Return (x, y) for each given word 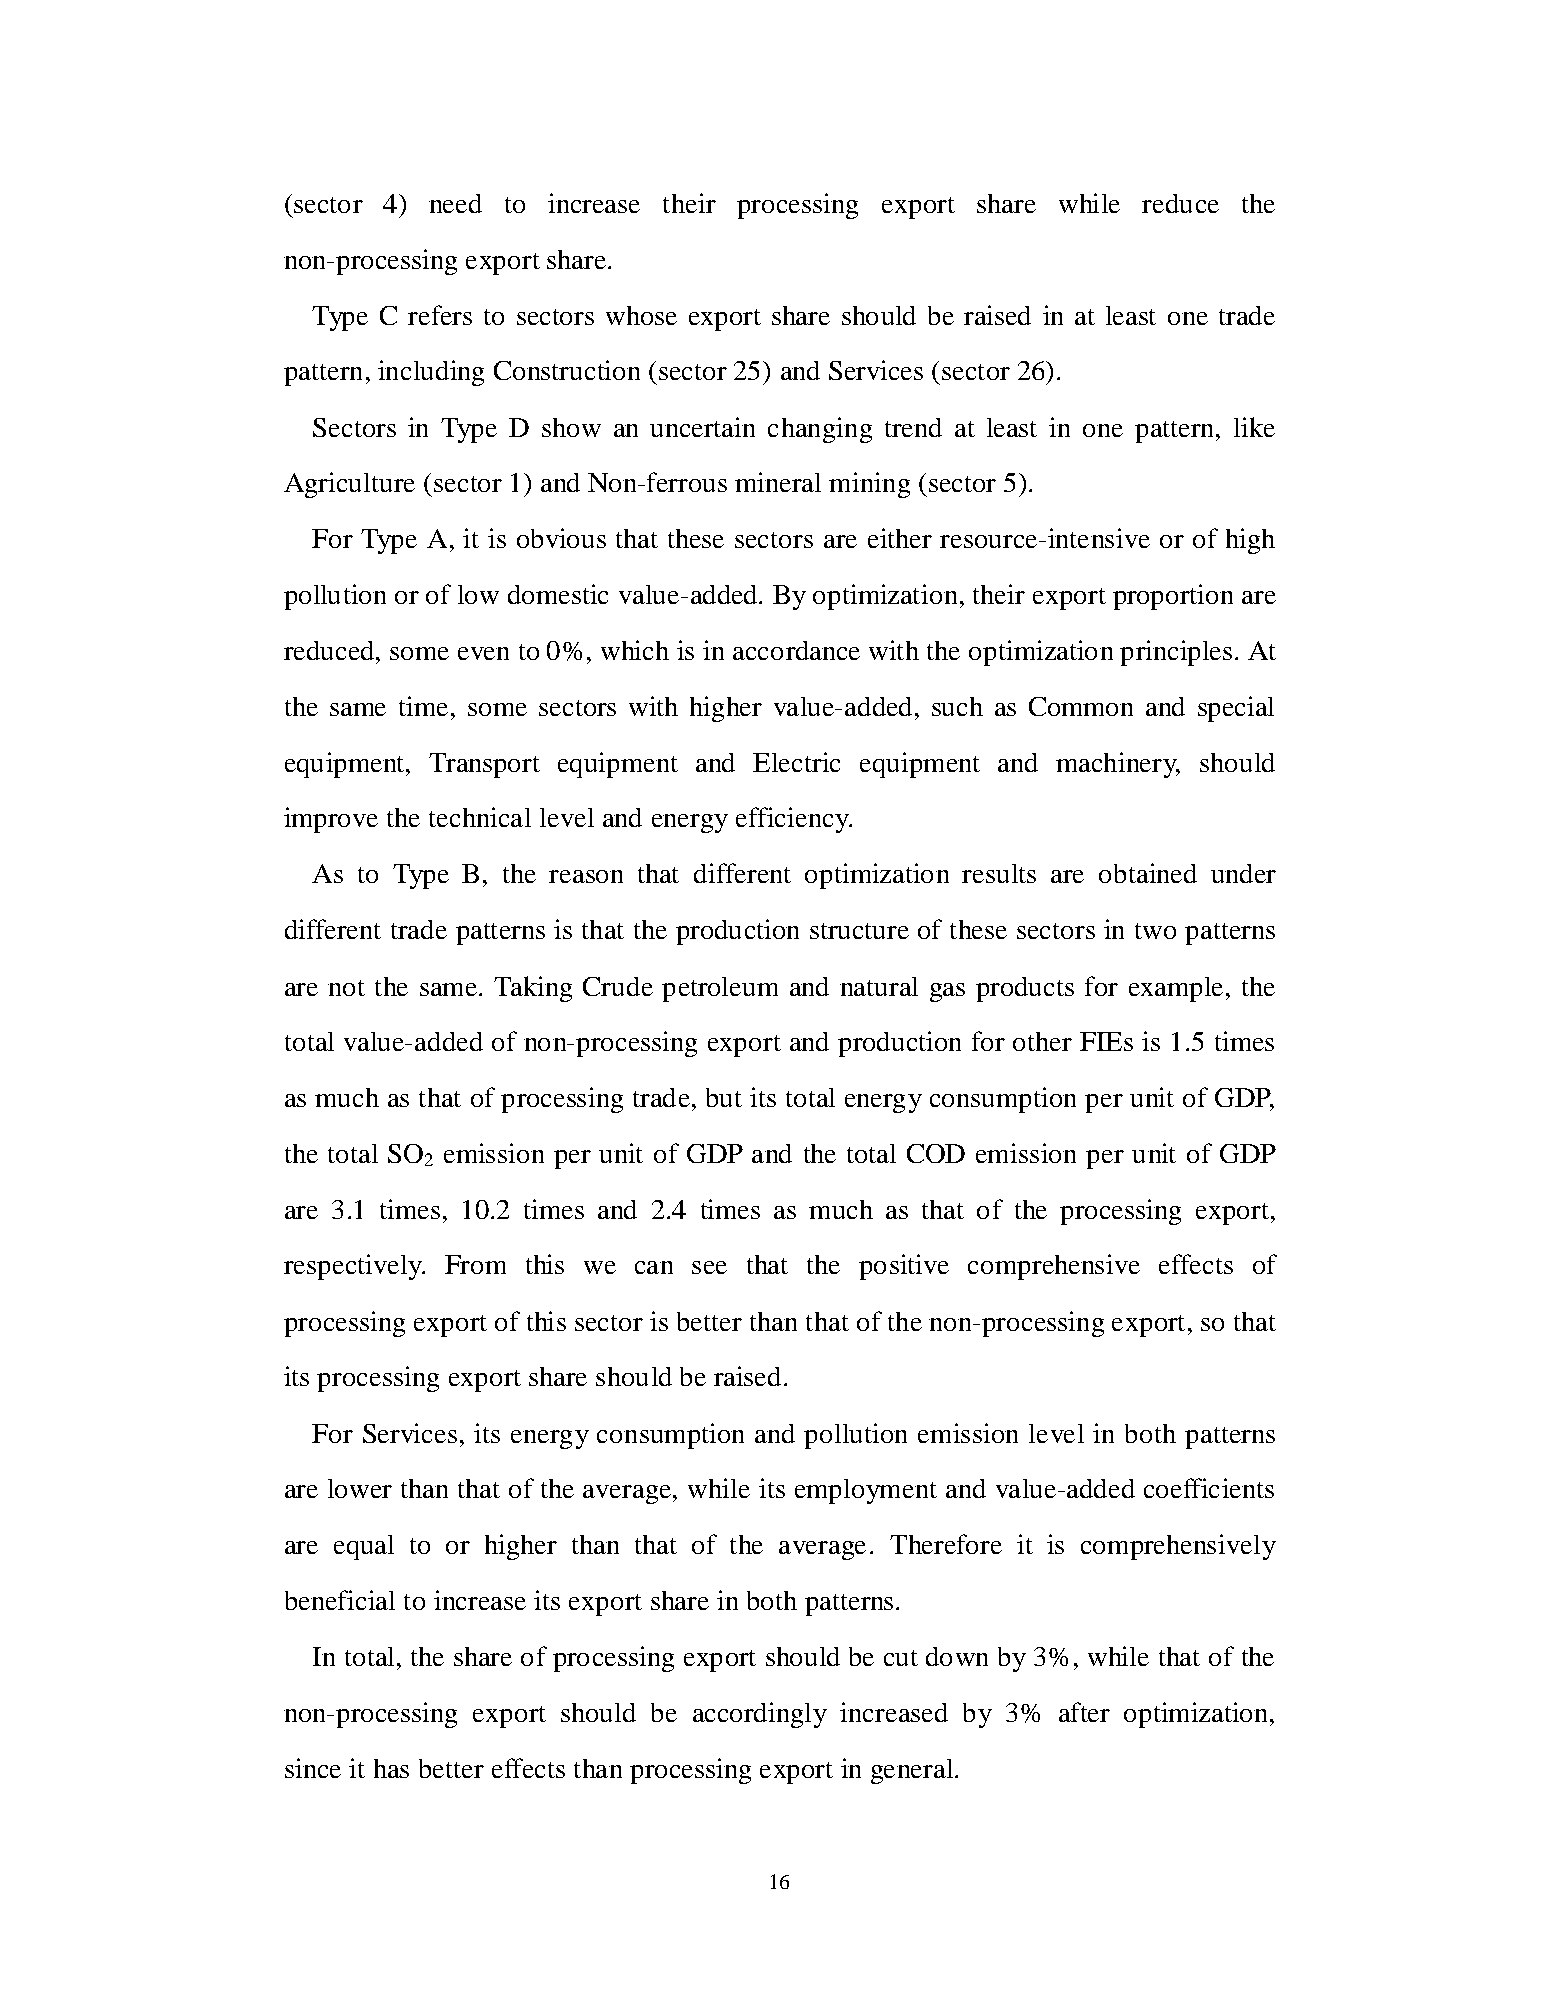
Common (1081, 706)
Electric (796, 762)
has (391, 1768)
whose (641, 315)
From (475, 1264)
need (455, 203)
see (709, 1267)
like (1254, 427)
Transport (484, 765)
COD (936, 1153)
